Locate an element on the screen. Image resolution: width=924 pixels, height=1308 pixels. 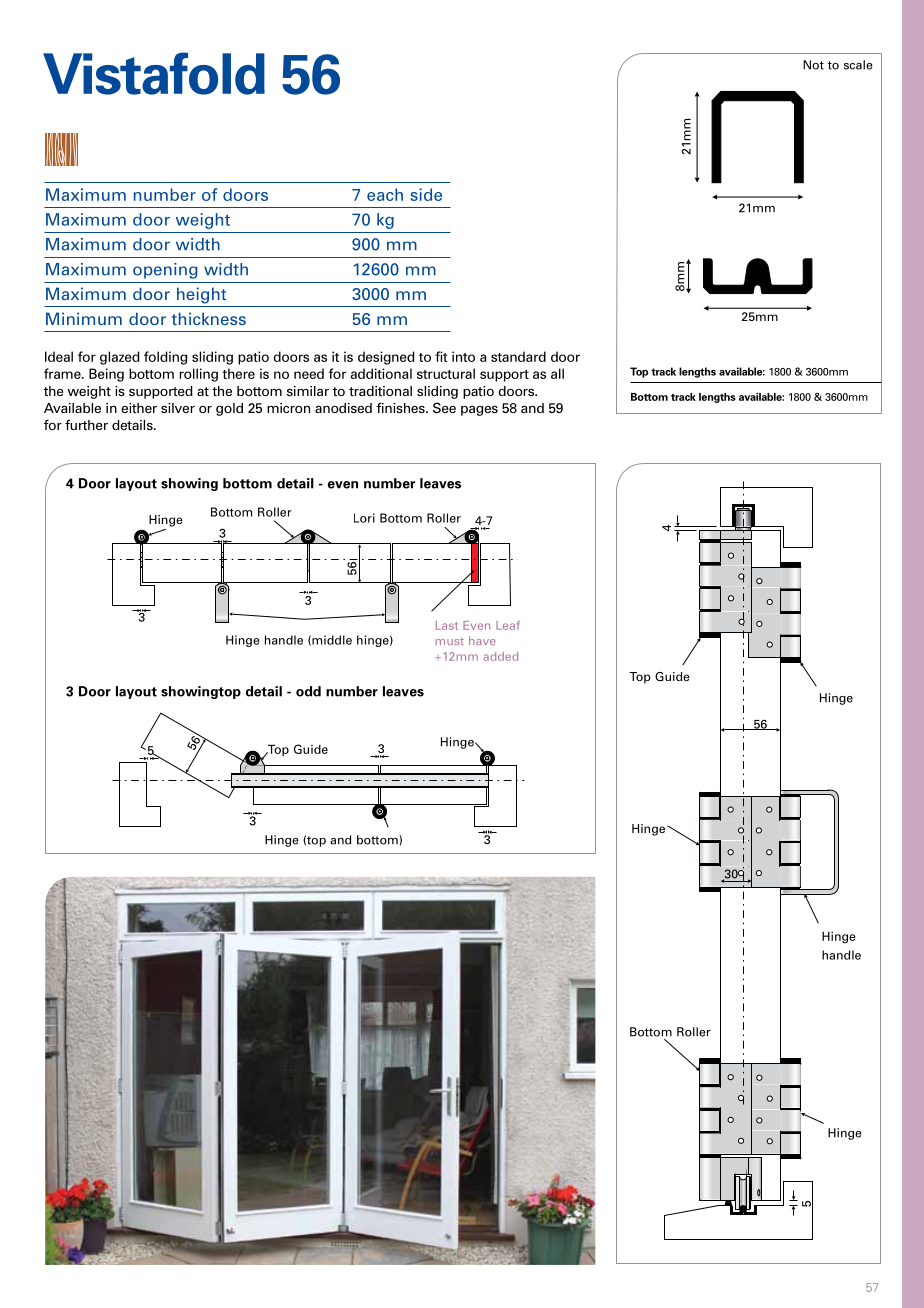
odd is located at coordinates (308, 691).
